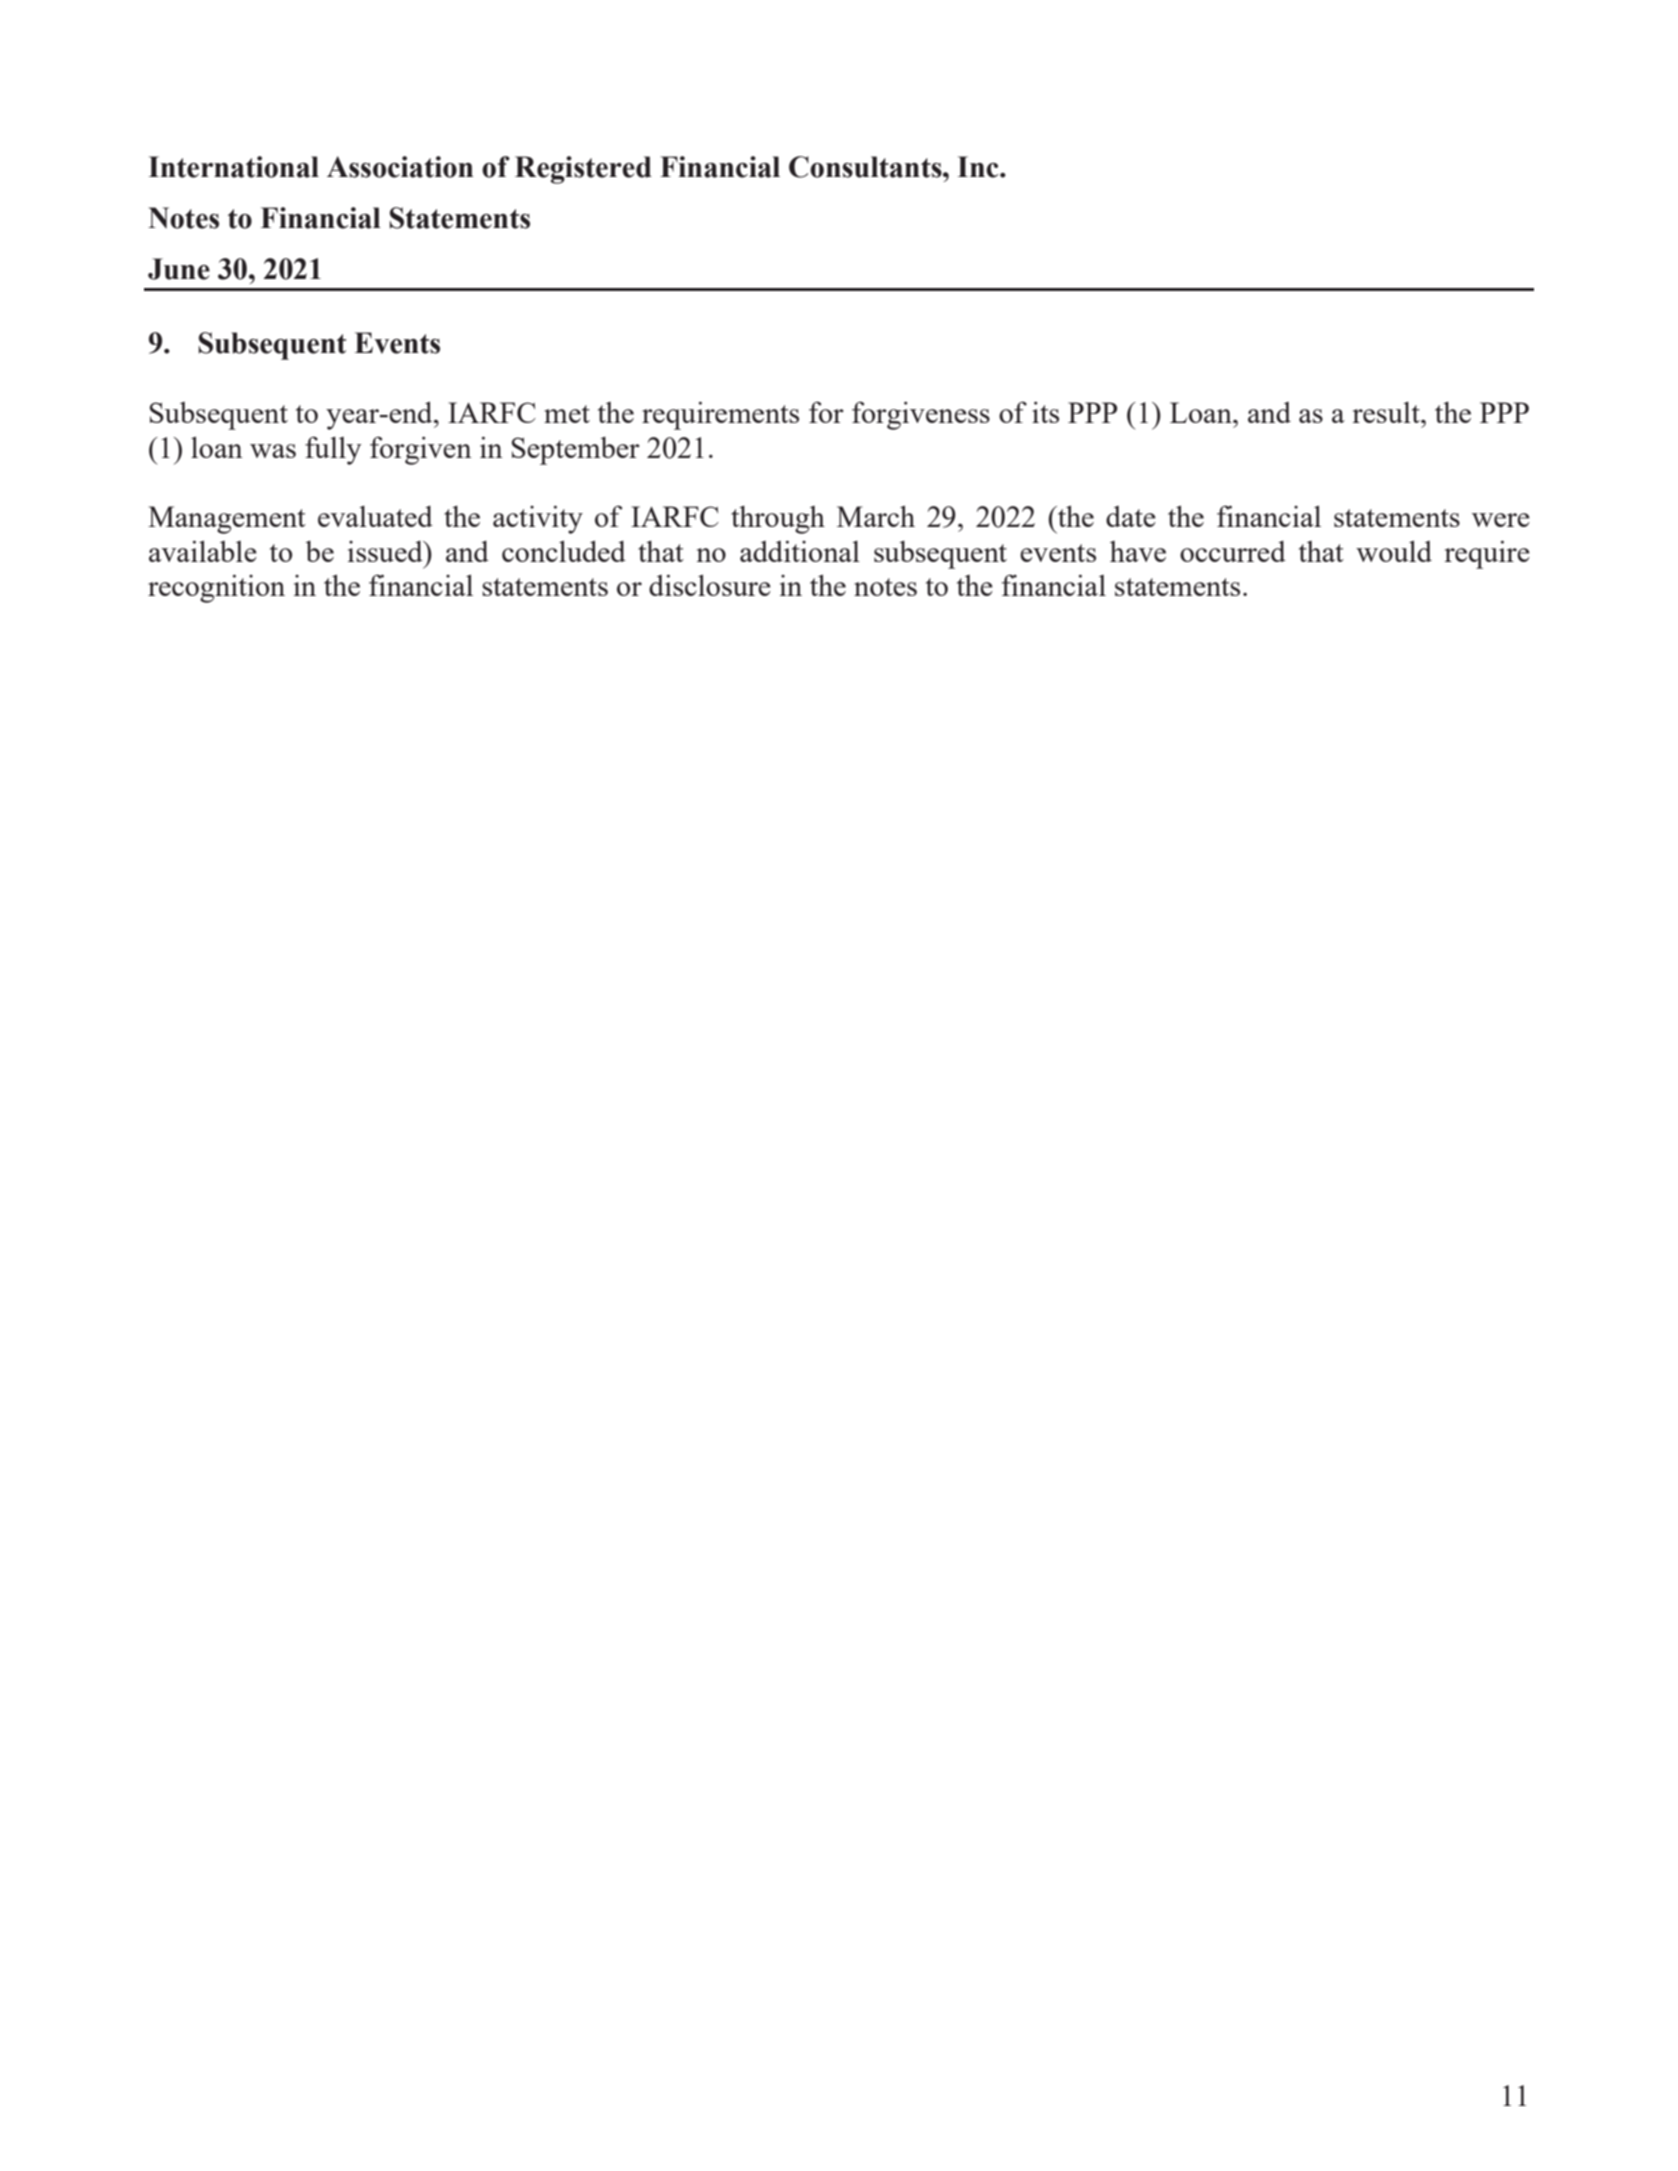 The height and width of the screenshot is (2171, 1678). What do you see at coordinates (1131, 516) in the screenshot?
I see `date` at bounding box center [1131, 516].
